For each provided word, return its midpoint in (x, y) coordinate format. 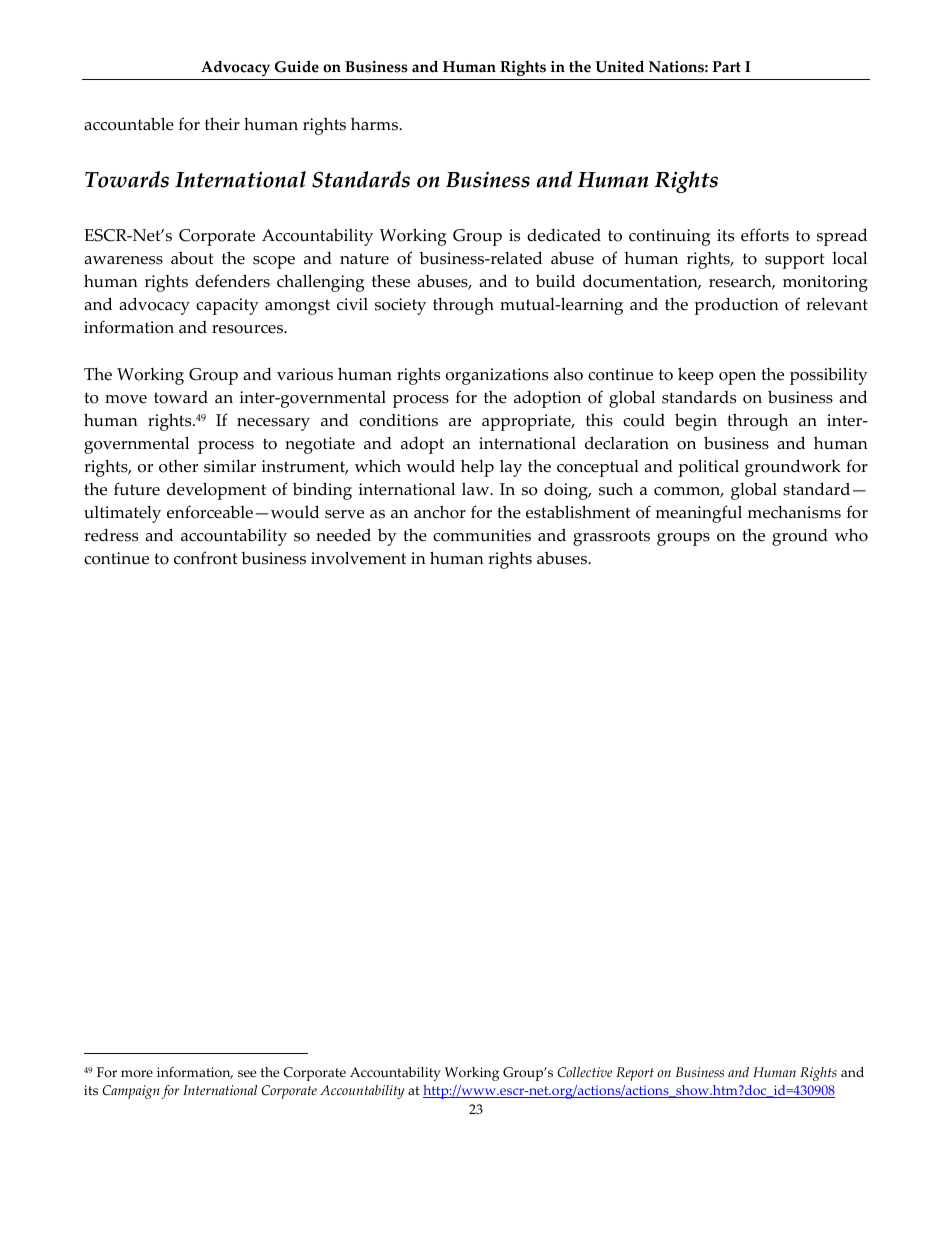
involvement (358, 558)
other (178, 466)
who (851, 535)
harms (375, 124)
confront (205, 558)
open (737, 378)
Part (727, 66)
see (247, 1074)
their (222, 124)
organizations (497, 376)
